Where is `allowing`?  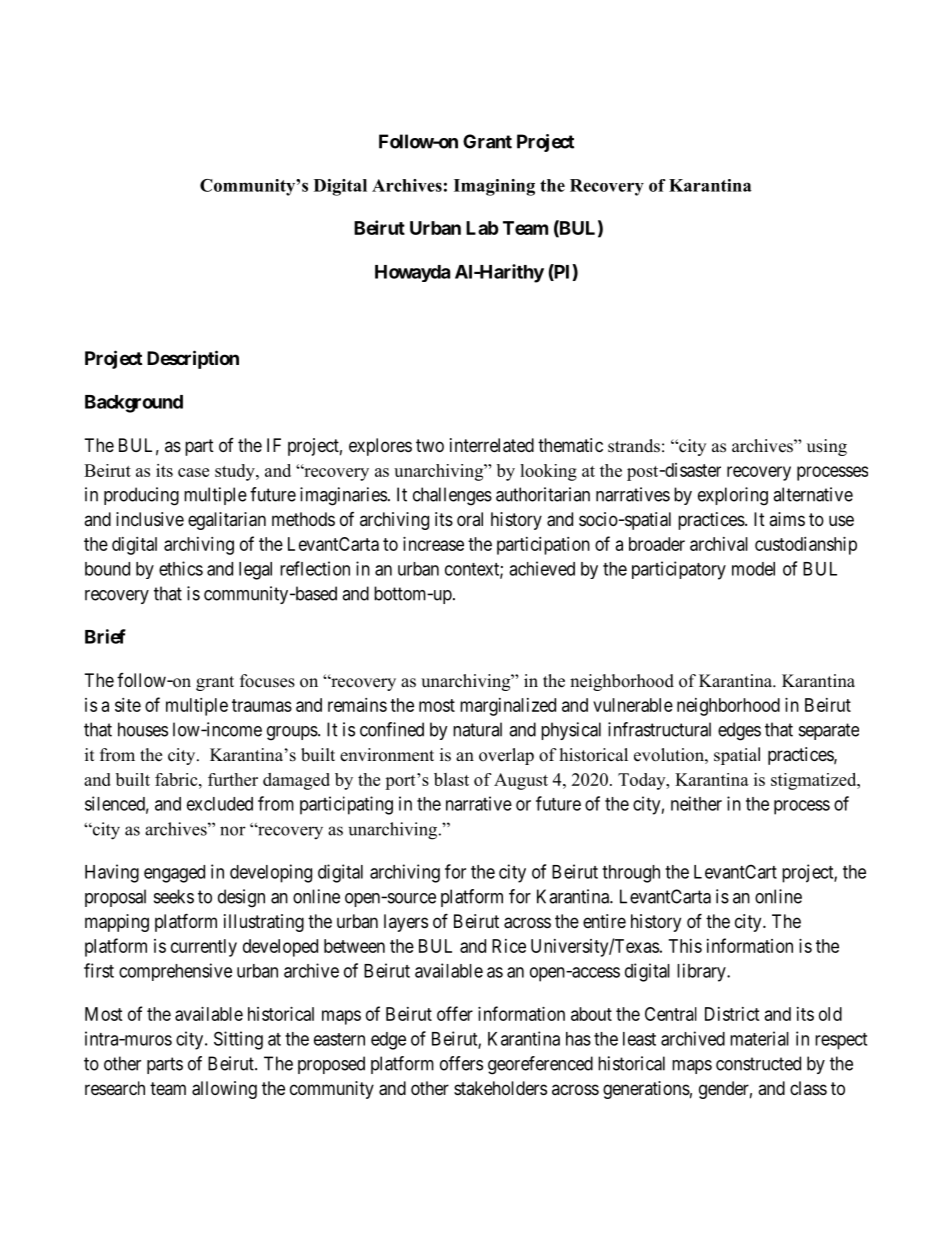
allowing is located at coordinates (224, 1090).
